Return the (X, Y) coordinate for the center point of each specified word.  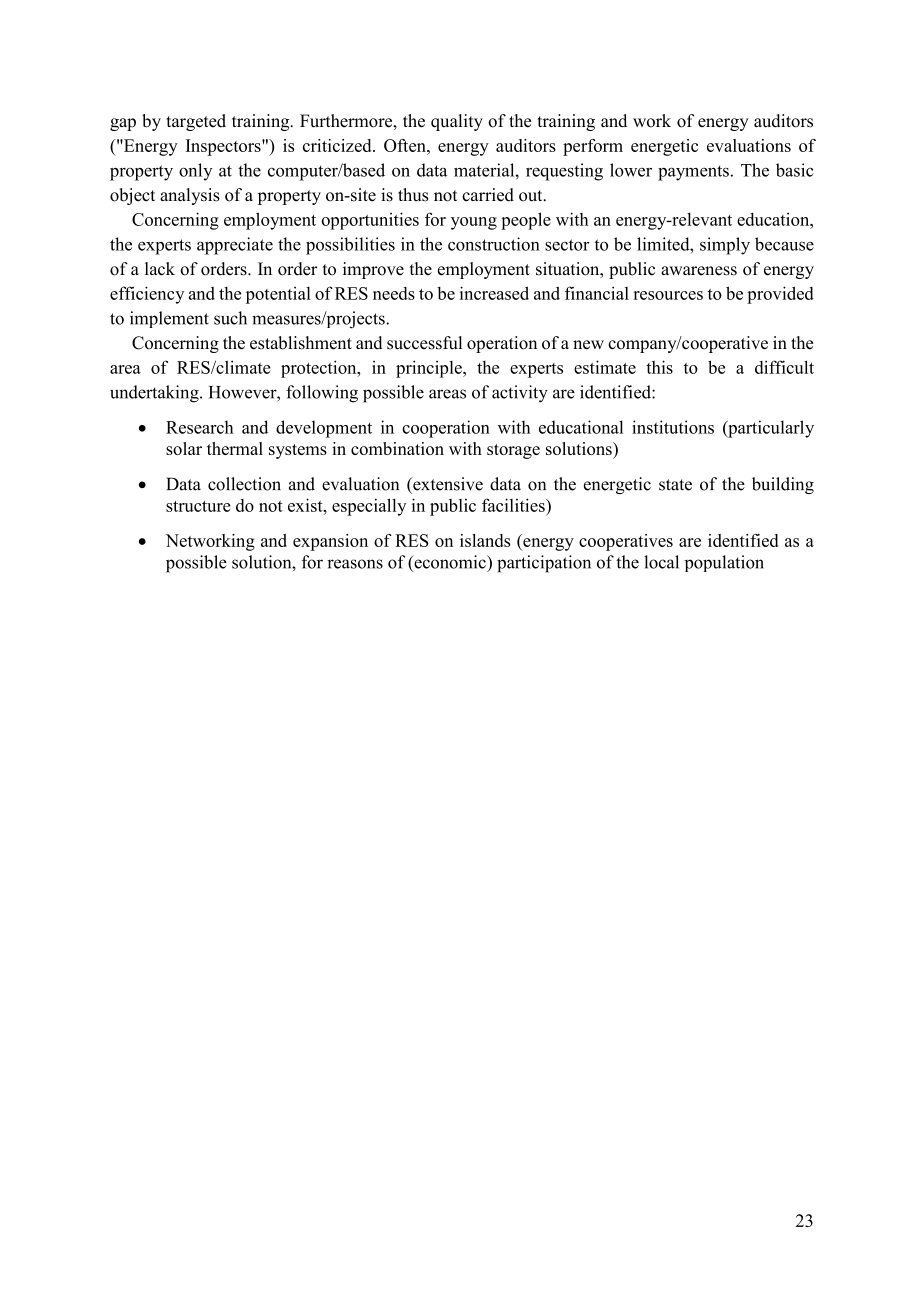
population (724, 563)
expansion (330, 542)
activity (520, 394)
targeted (196, 122)
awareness (699, 271)
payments (693, 173)
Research (200, 427)
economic (450, 562)
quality (457, 122)
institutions (673, 427)
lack (160, 269)
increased (494, 293)
